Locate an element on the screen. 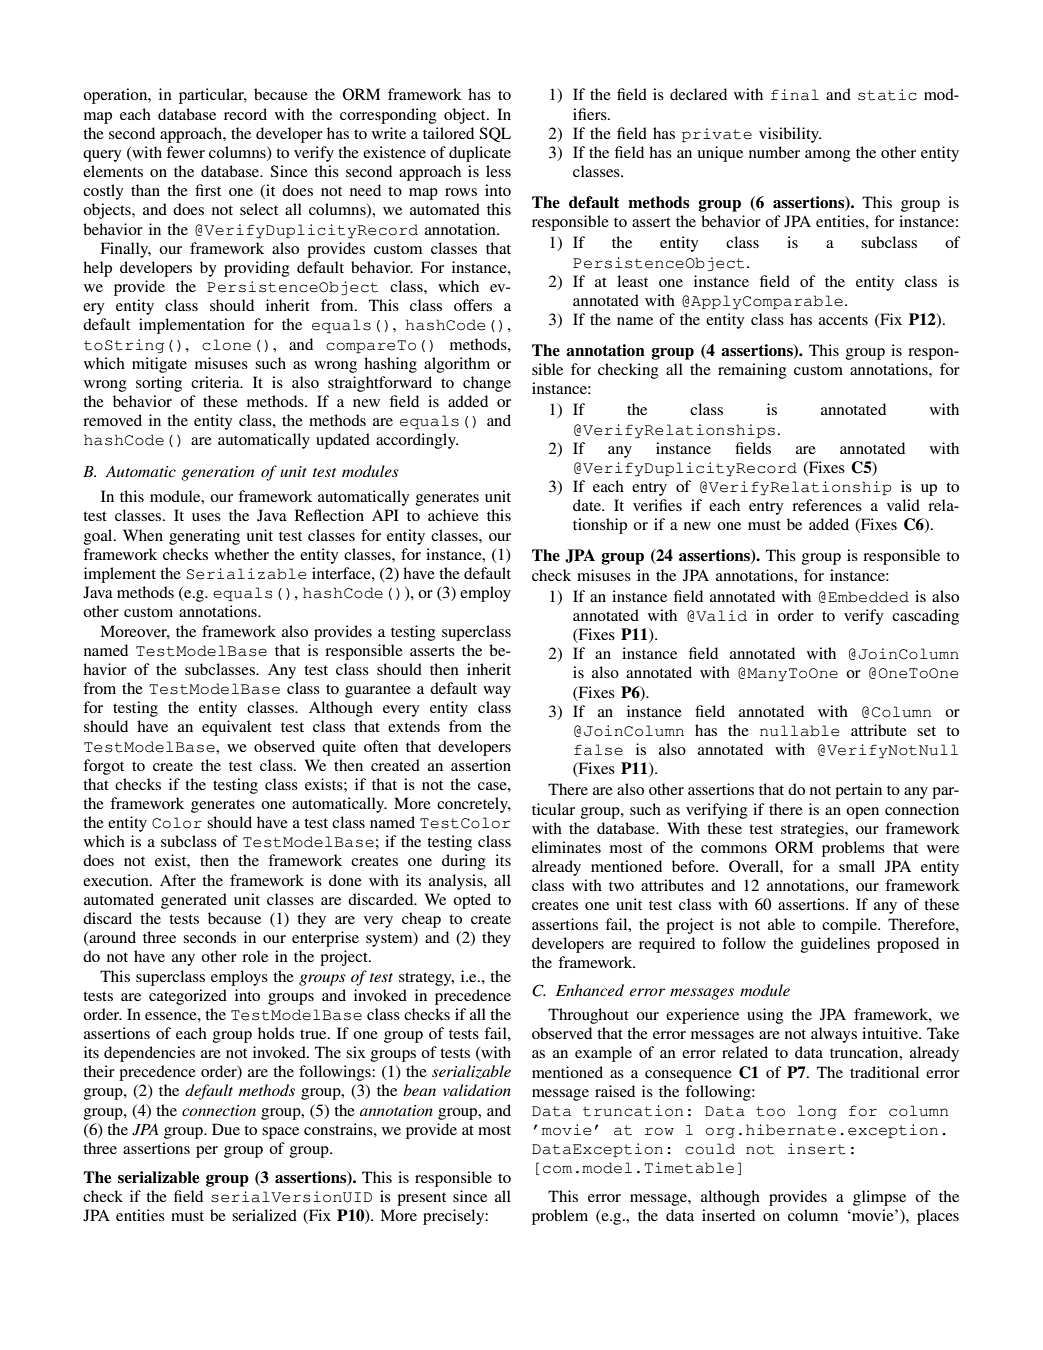 This screenshot has height=1350, width=1043. clone is located at coordinates (226, 345).
